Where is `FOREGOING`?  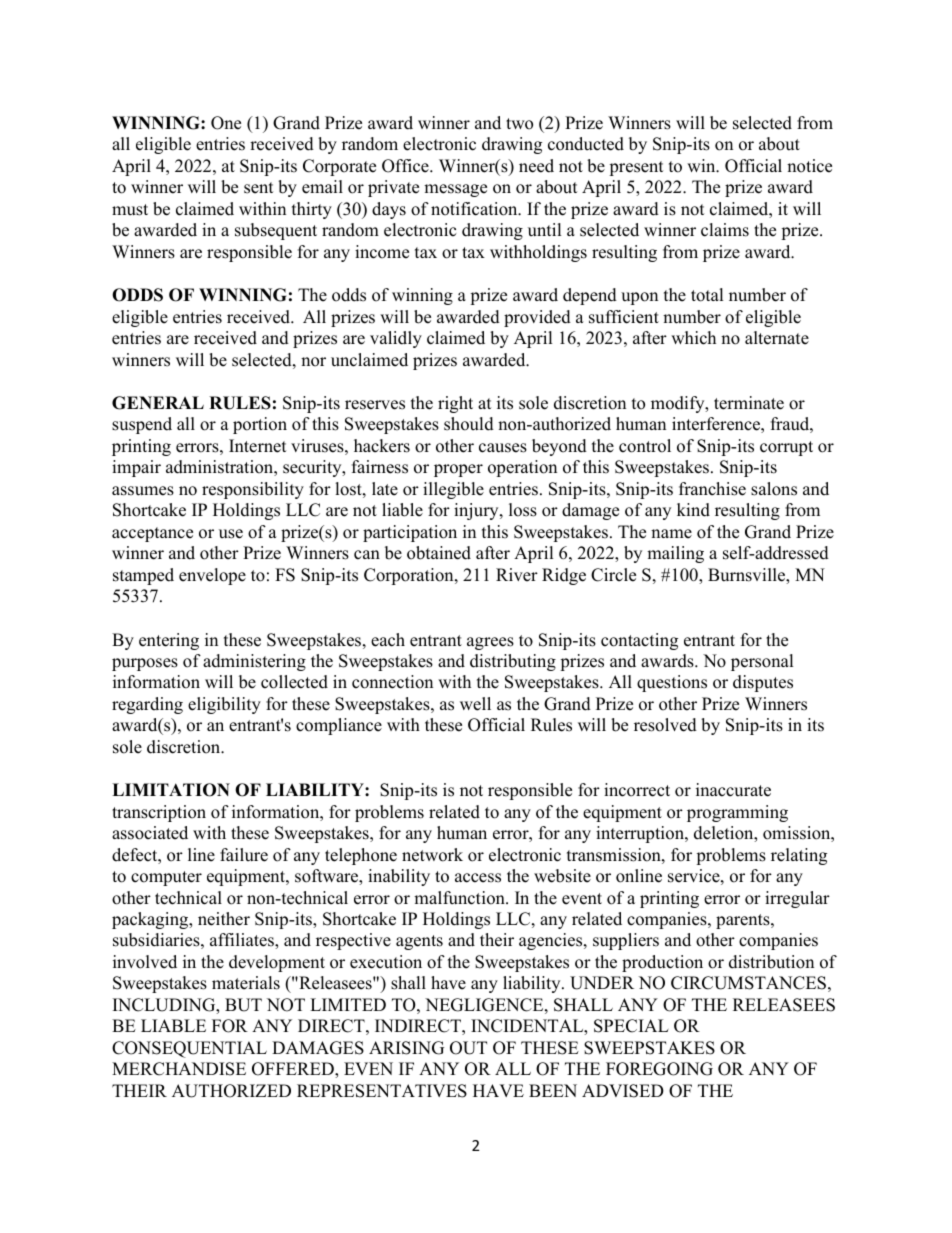
FOREGOING is located at coordinates (659, 1069).
